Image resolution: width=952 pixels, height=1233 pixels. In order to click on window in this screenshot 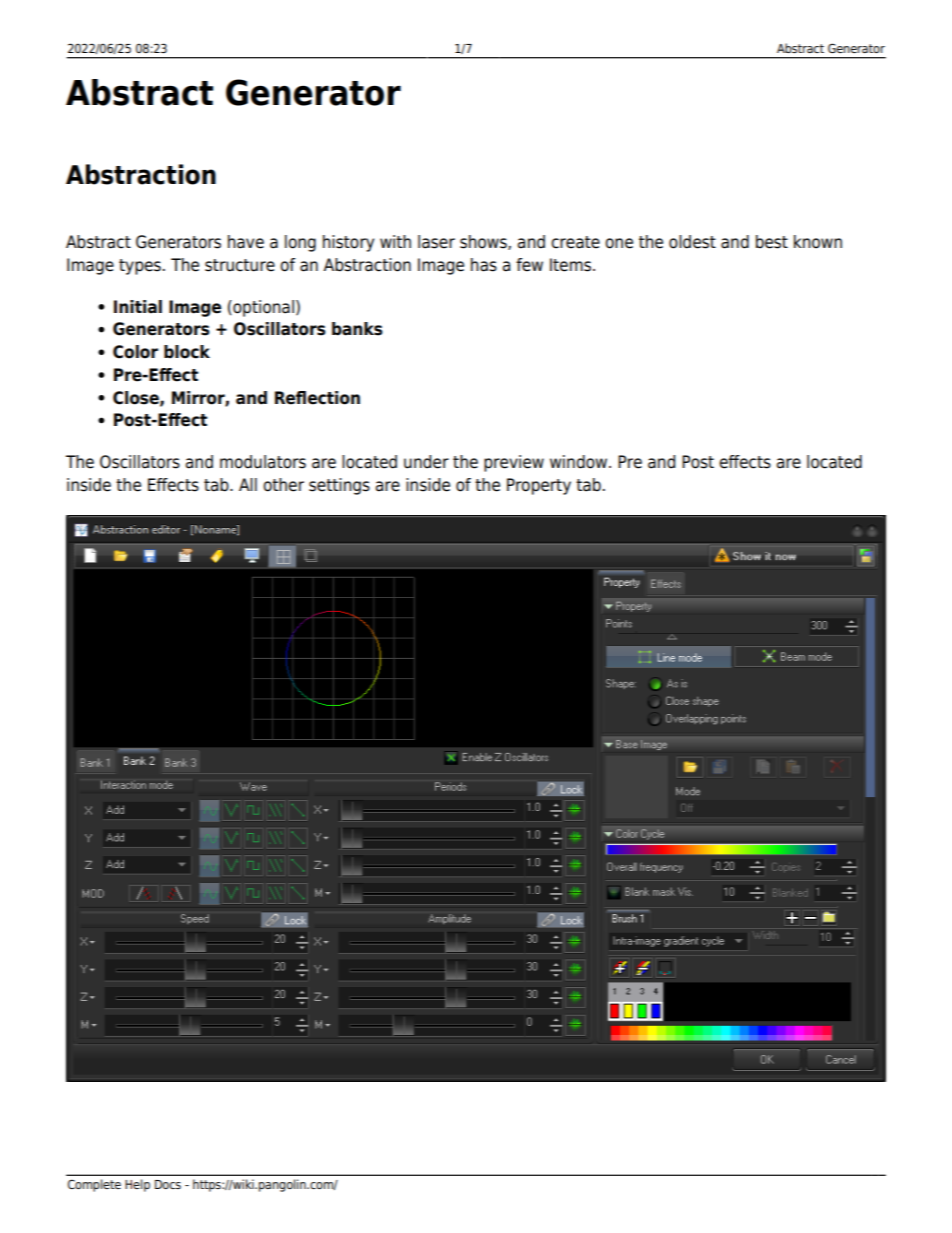, I will do `click(580, 462)`.
